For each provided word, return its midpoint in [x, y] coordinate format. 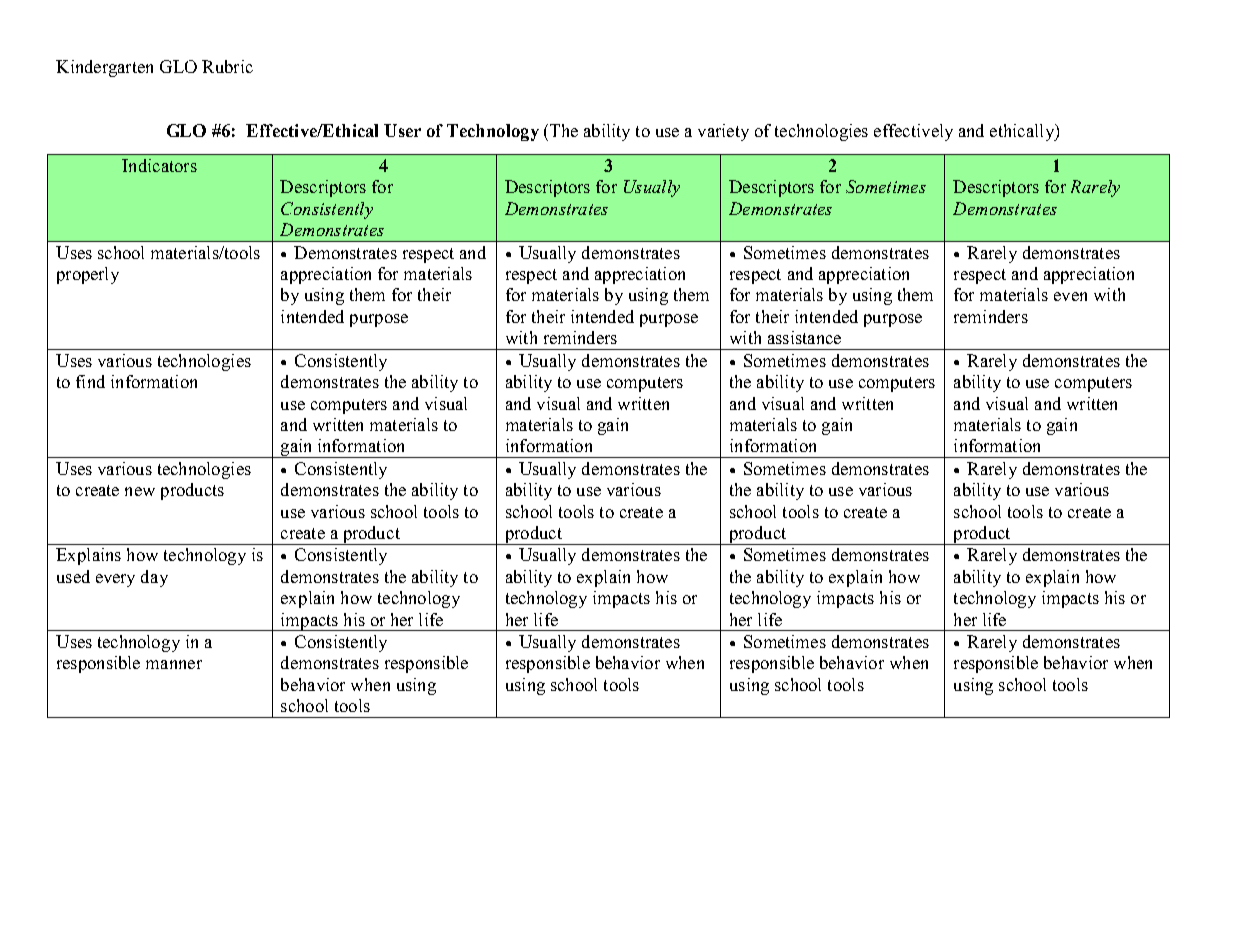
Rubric [227, 66]
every [115, 580]
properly [88, 275]
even [1070, 296]
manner [174, 664]
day [154, 578]
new [140, 491]
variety [723, 132]
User [402, 130]
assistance [804, 337]
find [90, 381]
